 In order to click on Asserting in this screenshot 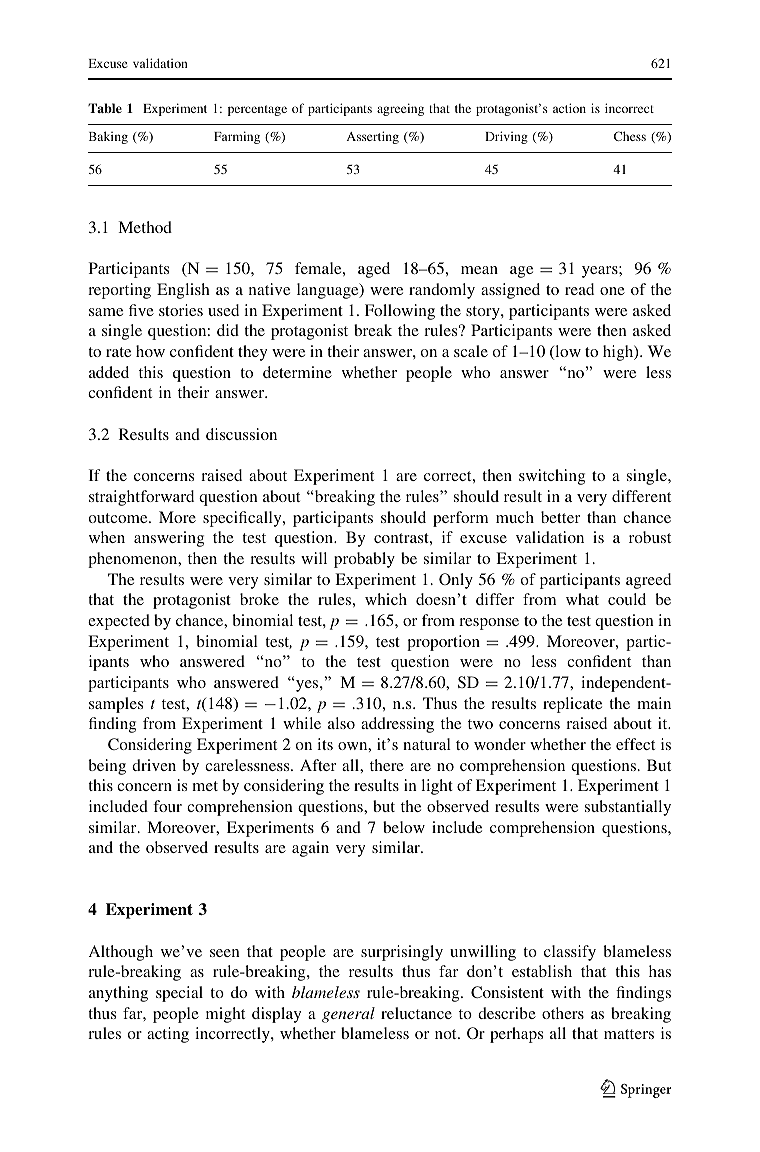, I will do `click(372, 137)`.
